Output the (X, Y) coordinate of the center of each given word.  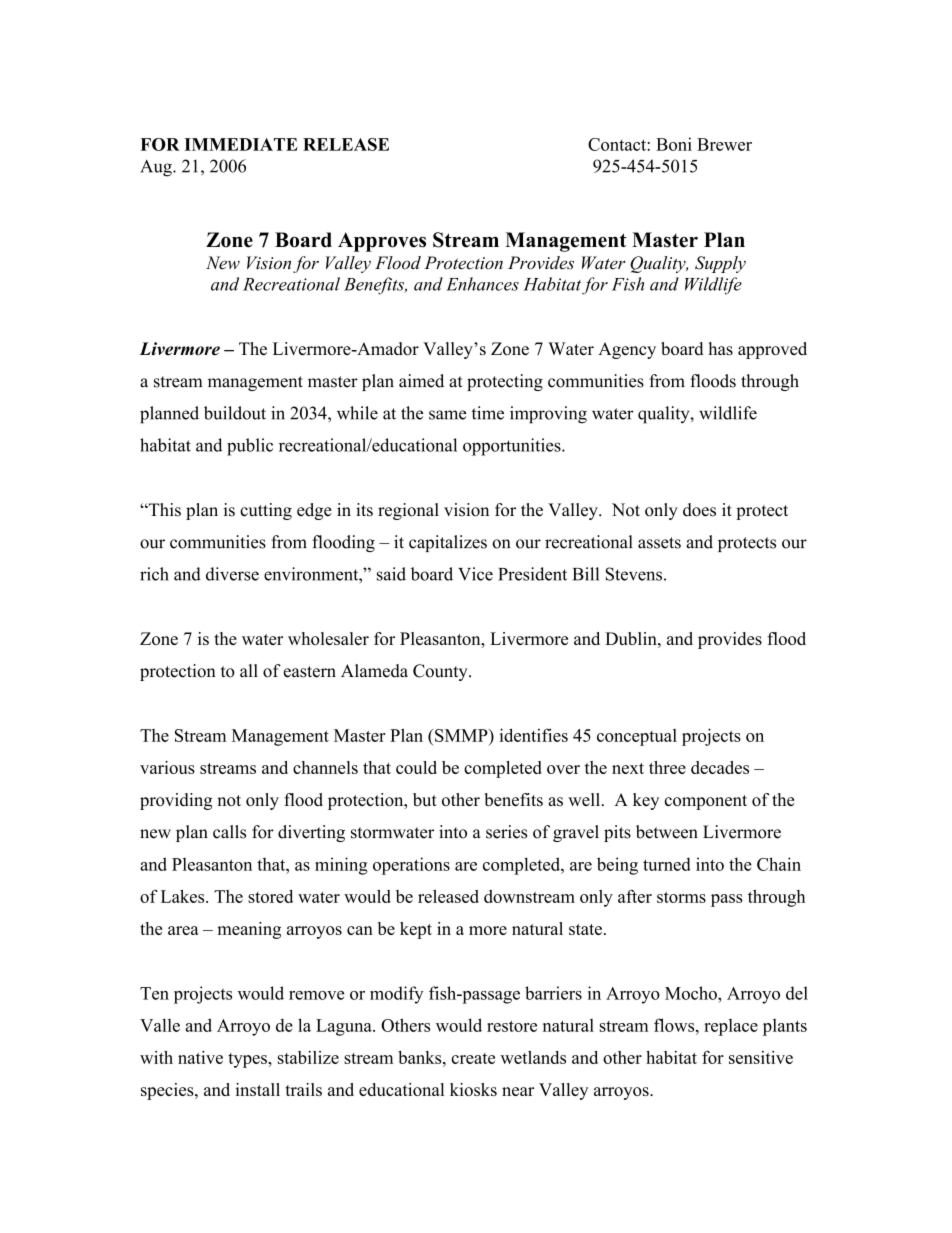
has (721, 349)
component (706, 802)
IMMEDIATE (241, 144)
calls (229, 832)
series (506, 832)
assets (659, 543)
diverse (232, 574)
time (488, 413)
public (250, 447)
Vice (475, 574)
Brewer (724, 144)
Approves (382, 242)
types (248, 1060)
